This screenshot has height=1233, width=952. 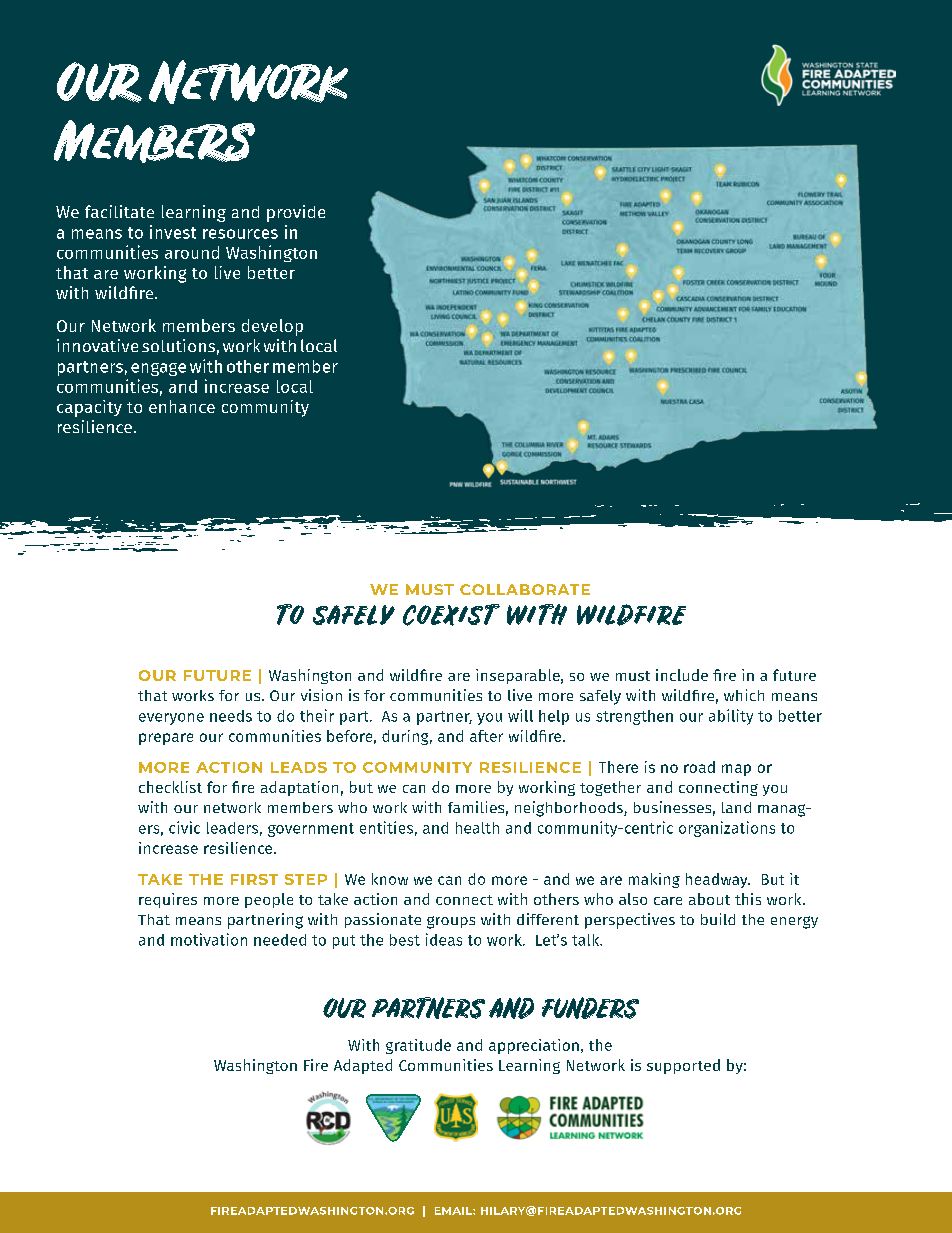 What do you see at coordinates (272, 327) in the screenshot?
I see `develop` at bounding box center [272, 327].
